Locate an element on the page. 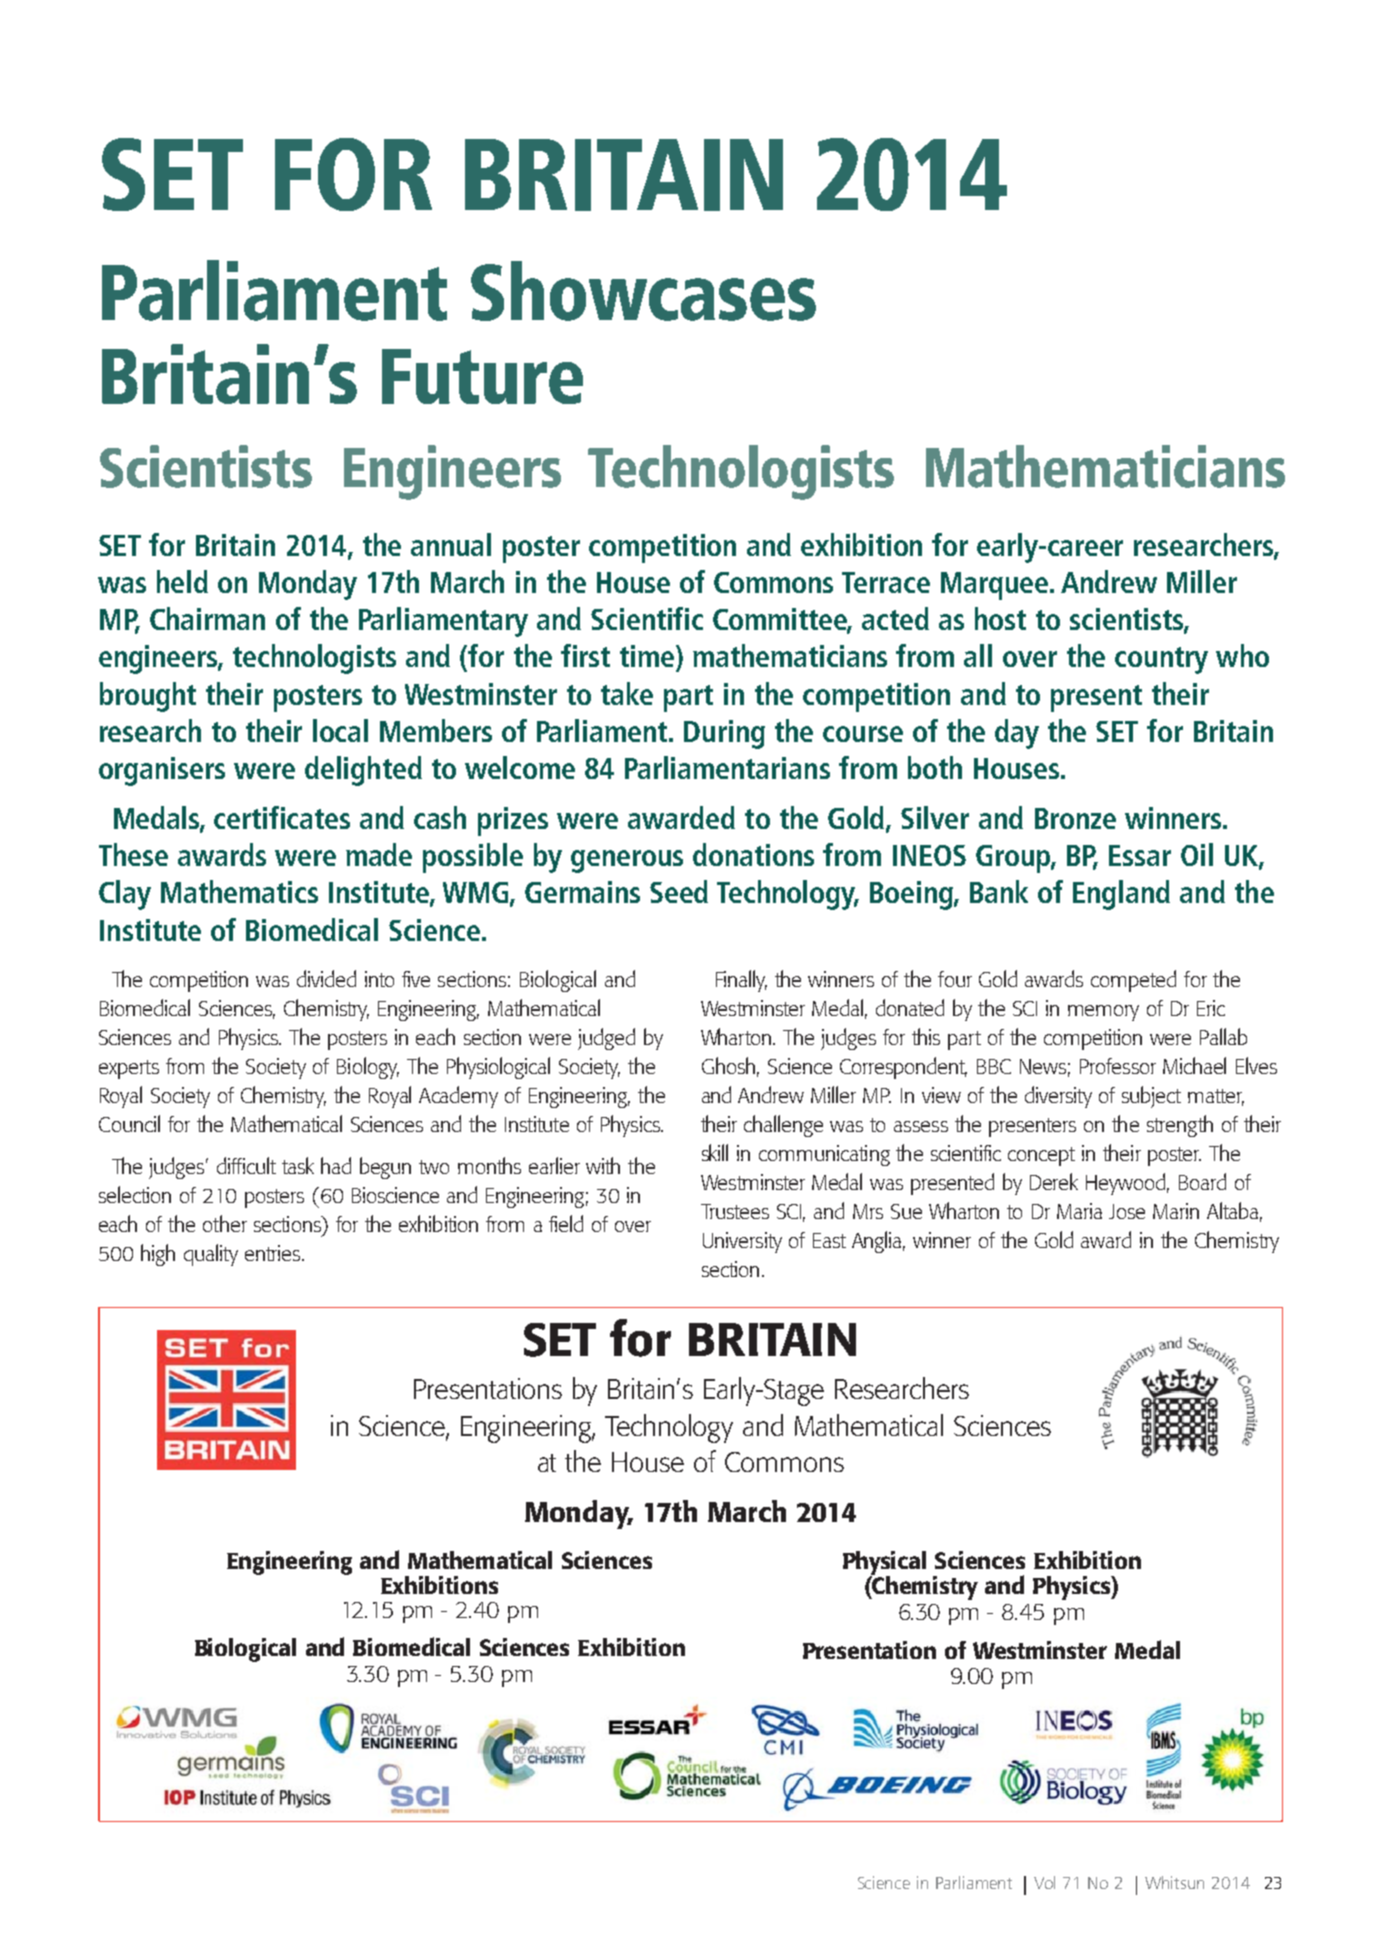 This document has width=1382, height=1955. Showcases is located at coordinates (643, 291).
